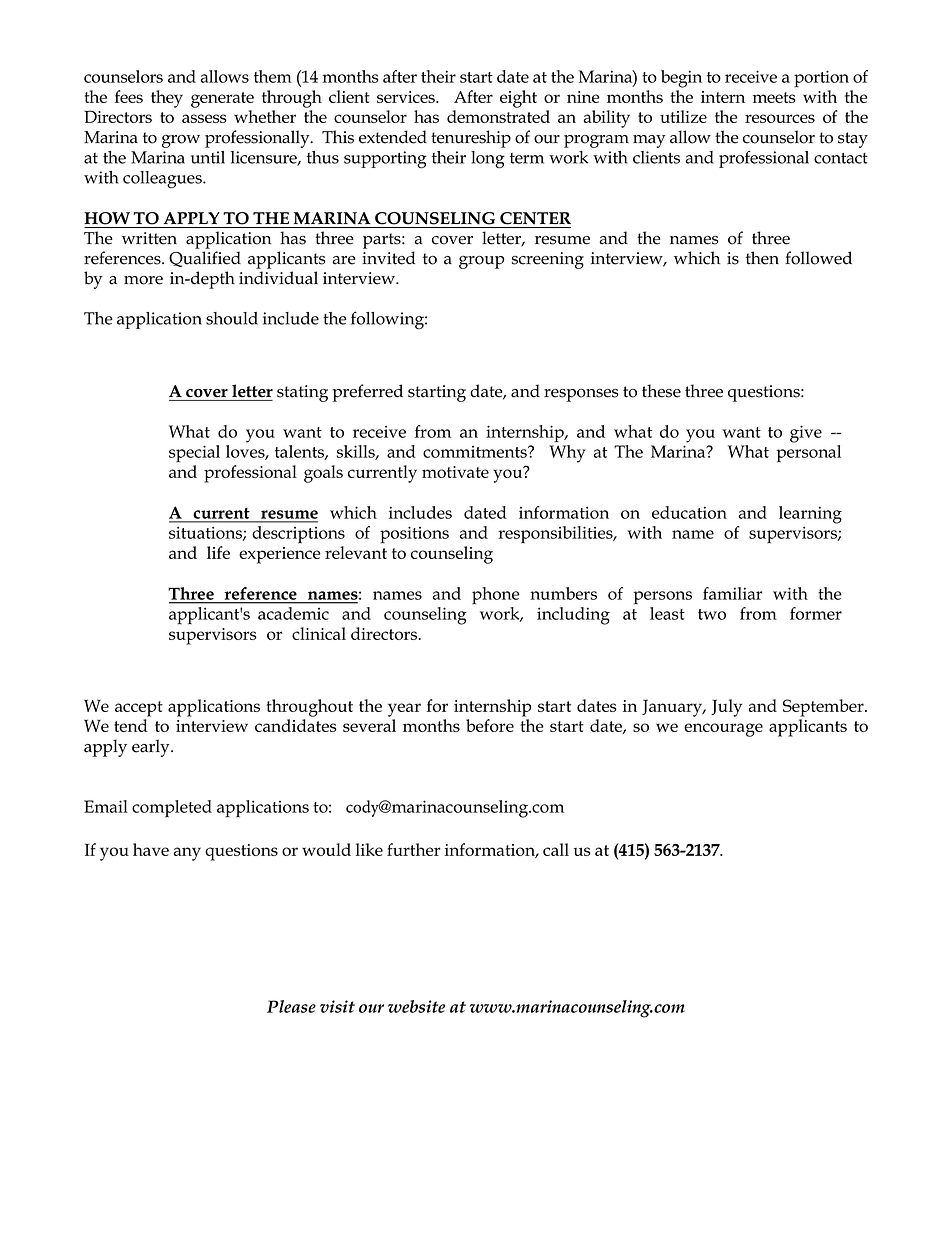  What do you see at coordinates (806, 434) in the document?
I see `give` at bounding box center [806, 434].
